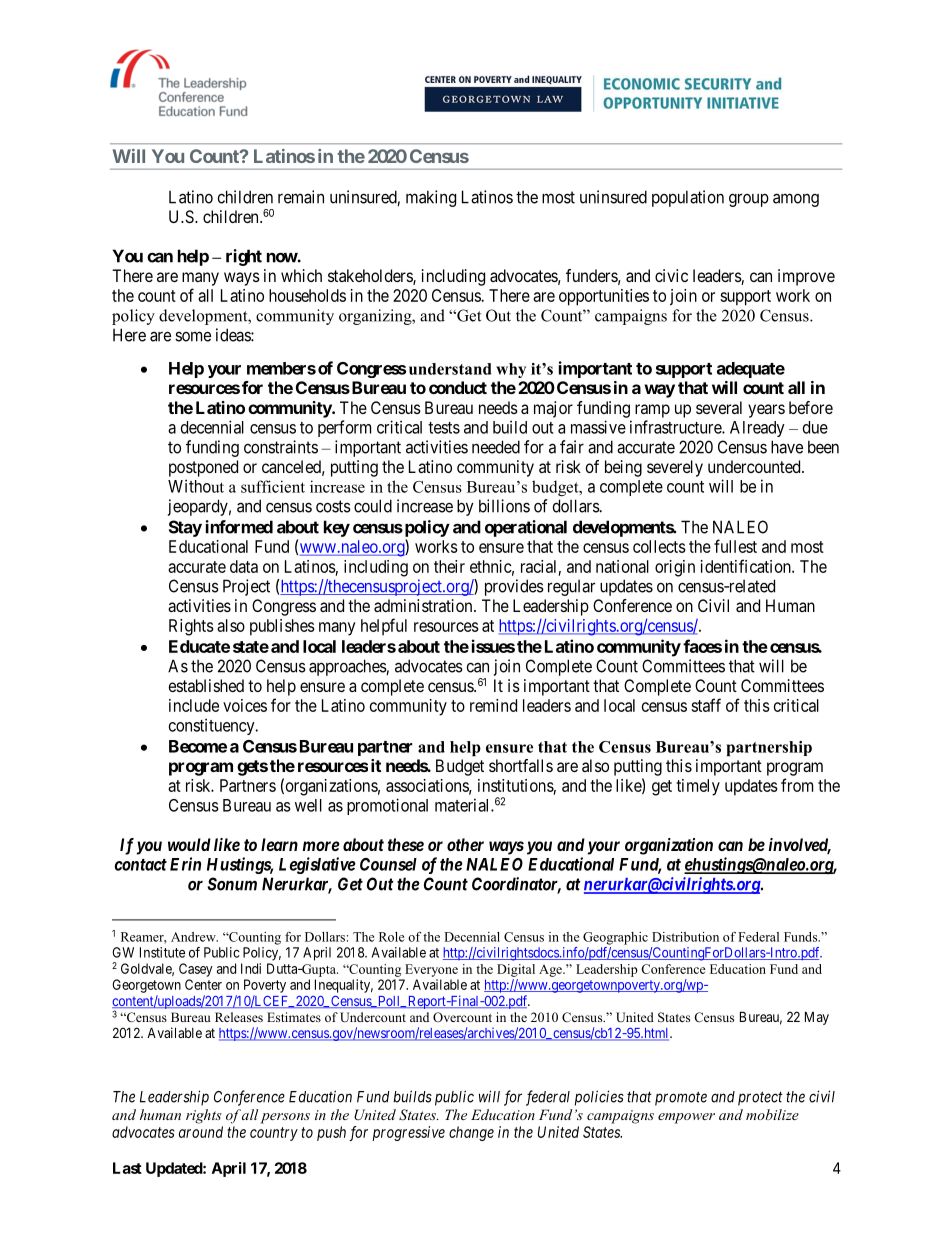 This screenshot has width=952, height=1233. Describe the element at coordinates (706, 705) in the screenshot. I see `staff` at that location.
